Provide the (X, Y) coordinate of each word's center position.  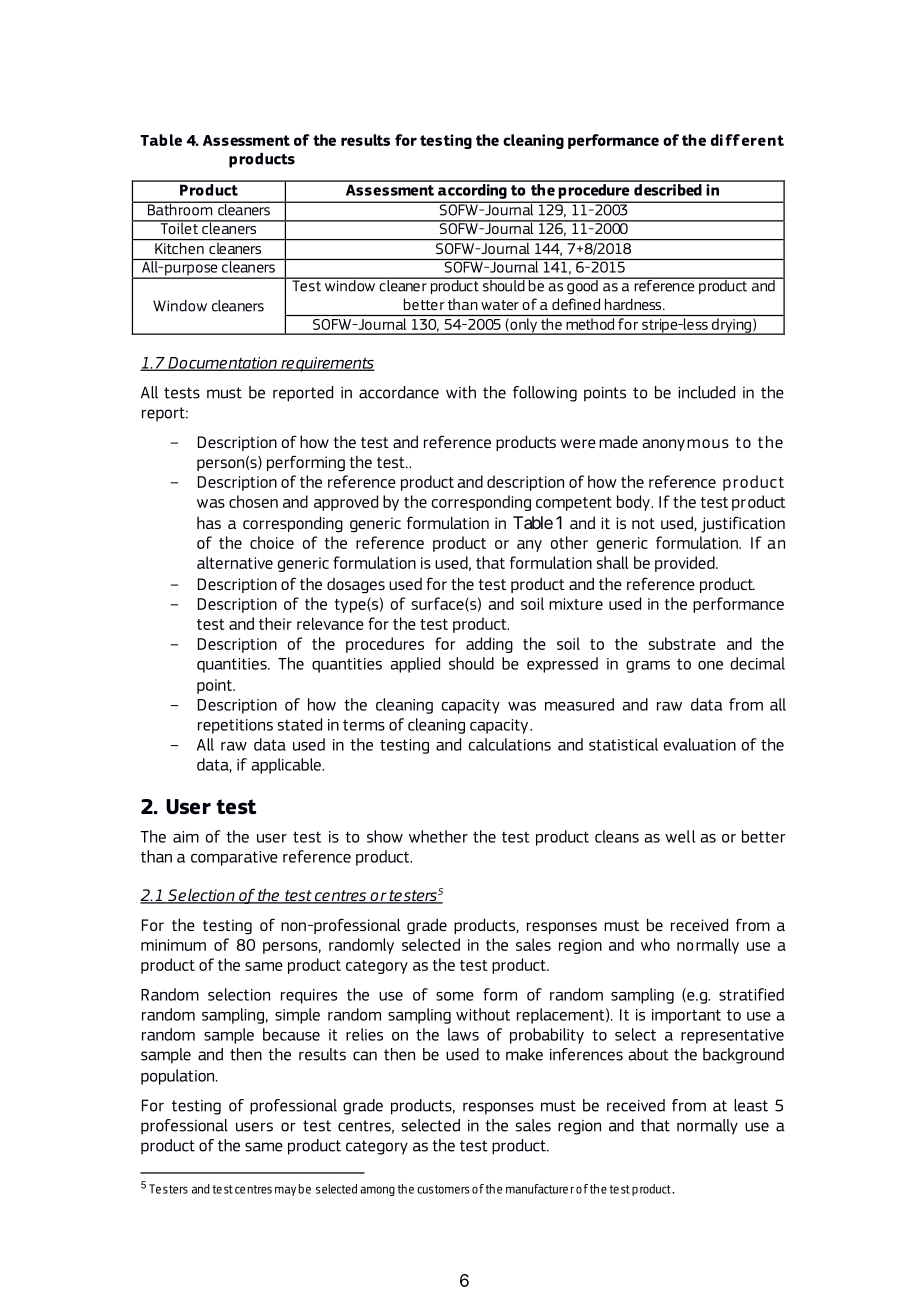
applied (415, 665)
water (500, 305)
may (285, 1191)
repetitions (235, 726)
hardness (634, 304)
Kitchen (179, 248)
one (710, 665)
